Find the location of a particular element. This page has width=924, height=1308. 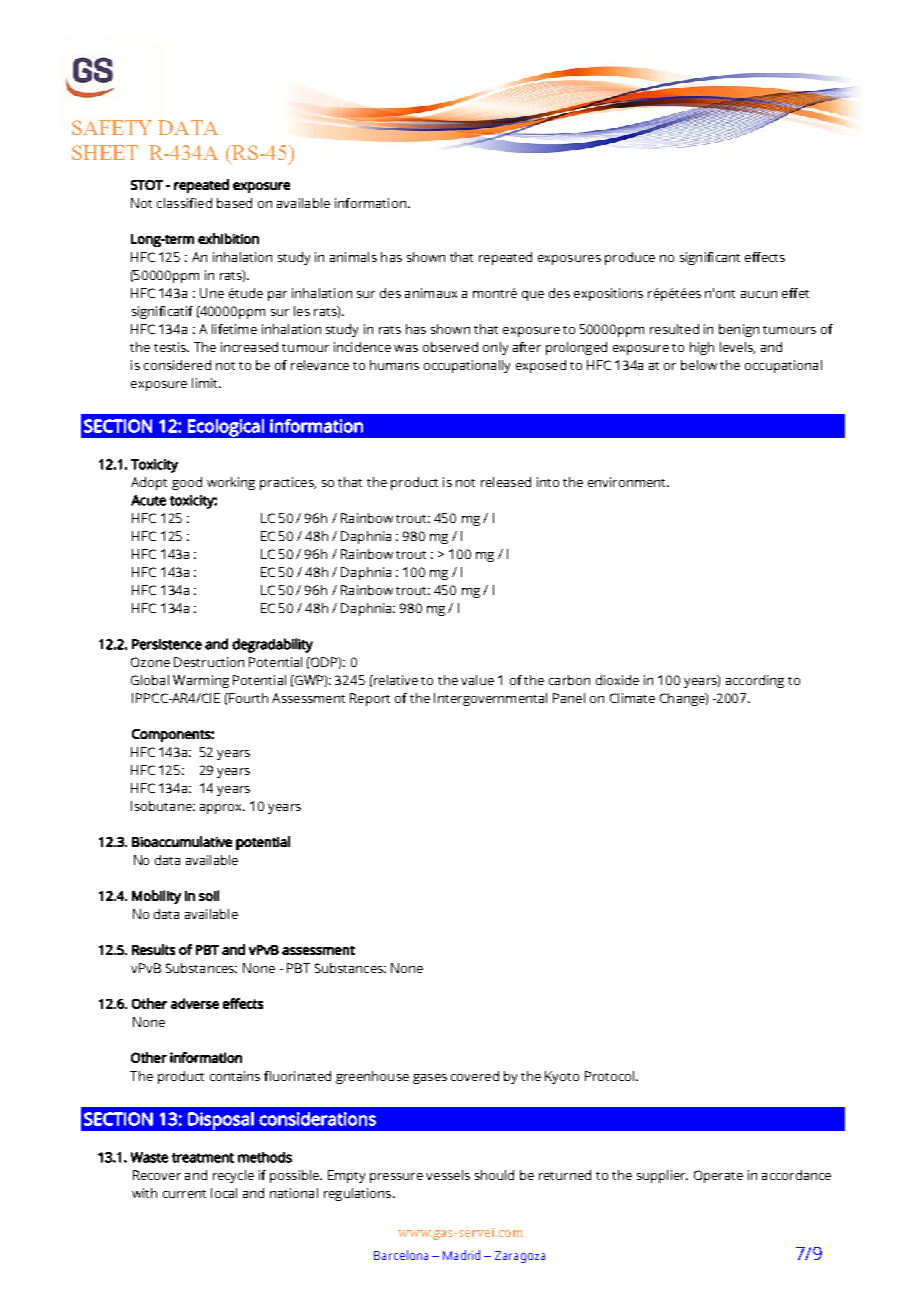

animals is located at coordinates (353, 257).
